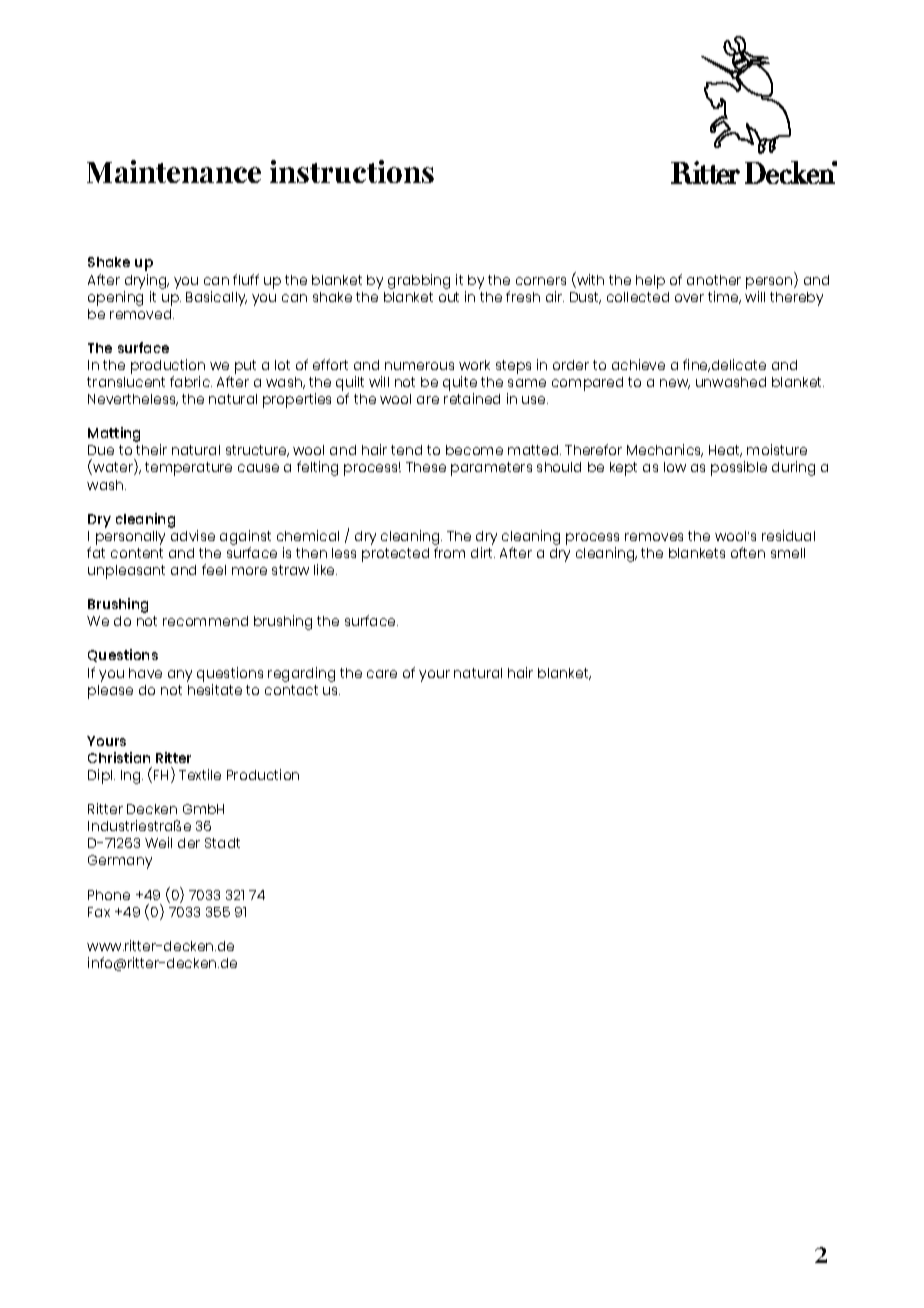 Image resolution: width=924 pixels, height=1308 pixels. Describe the element at coordinates (109, 895) in the image. I see `Phone` at that location.
